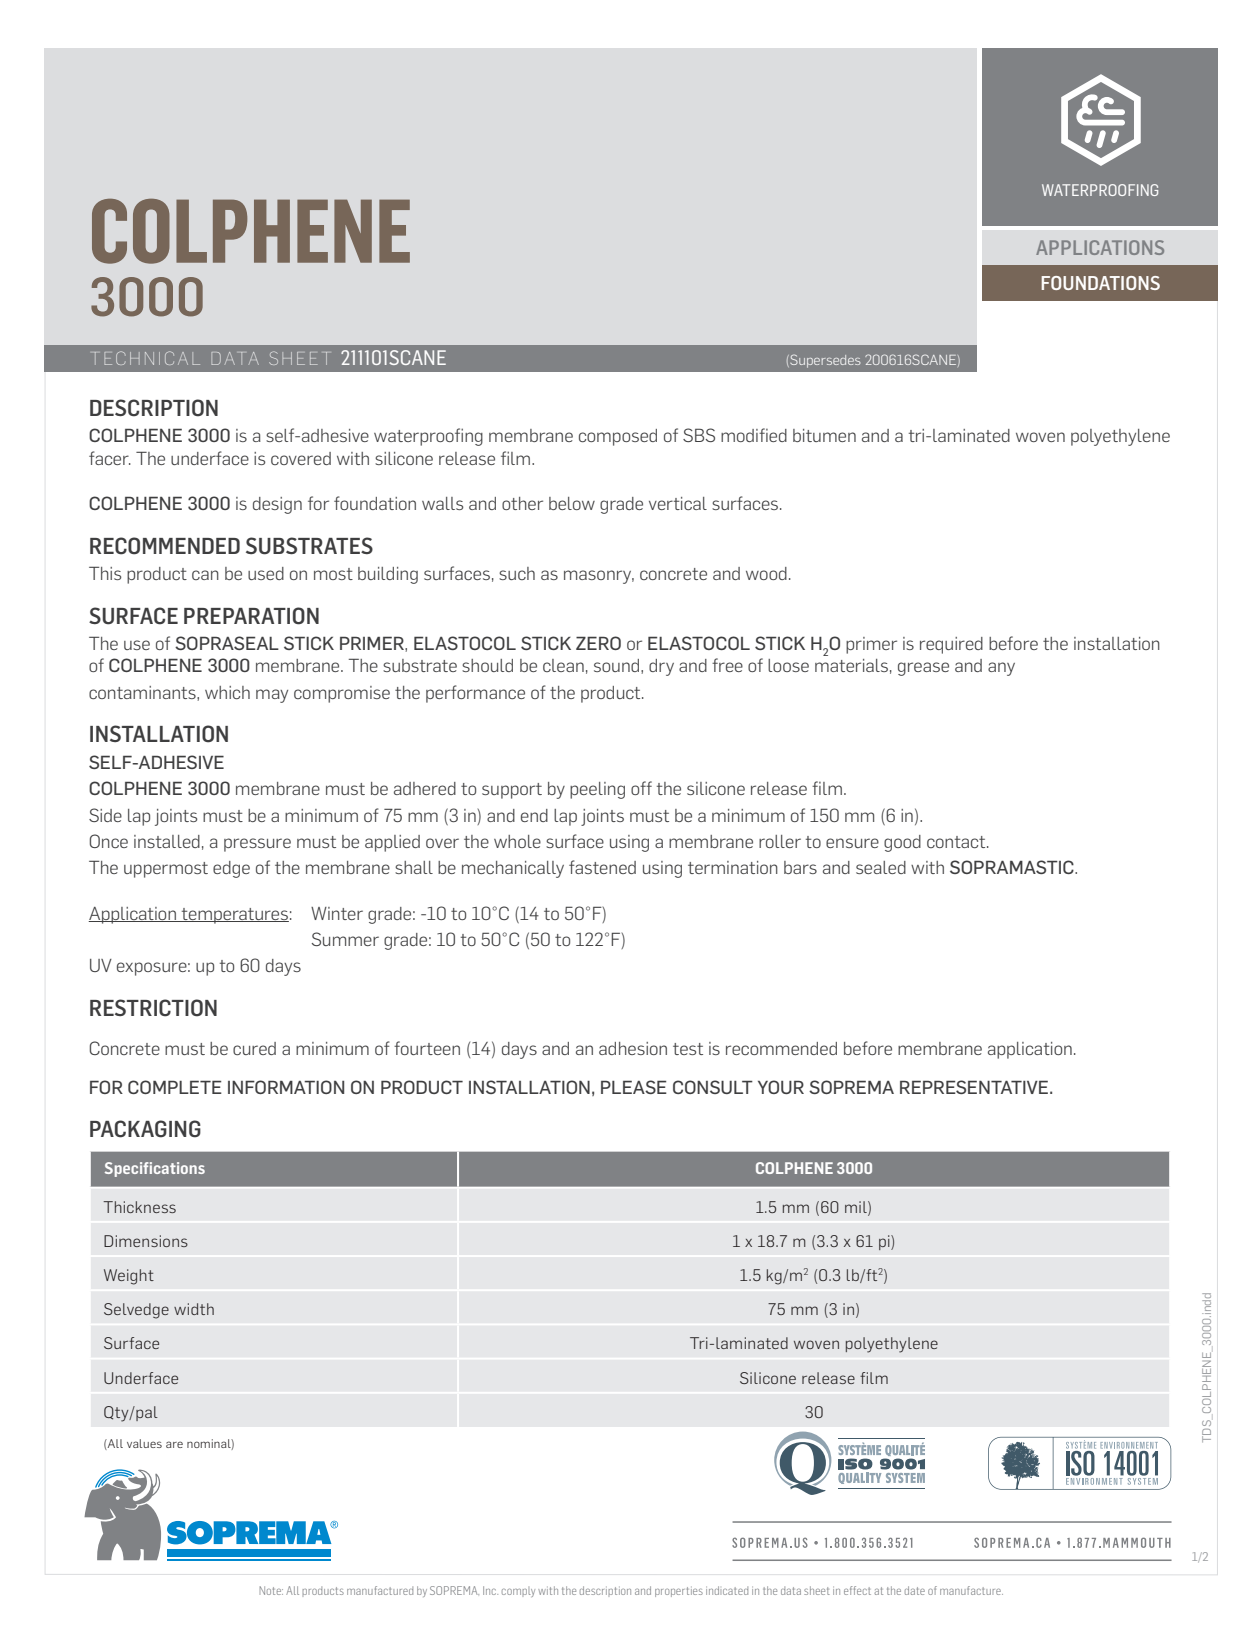 The image size is (1260, 1631). What do you see at coordinates (881, 867) in the page?
I see `sealed` at bounding box center [881, 867].
